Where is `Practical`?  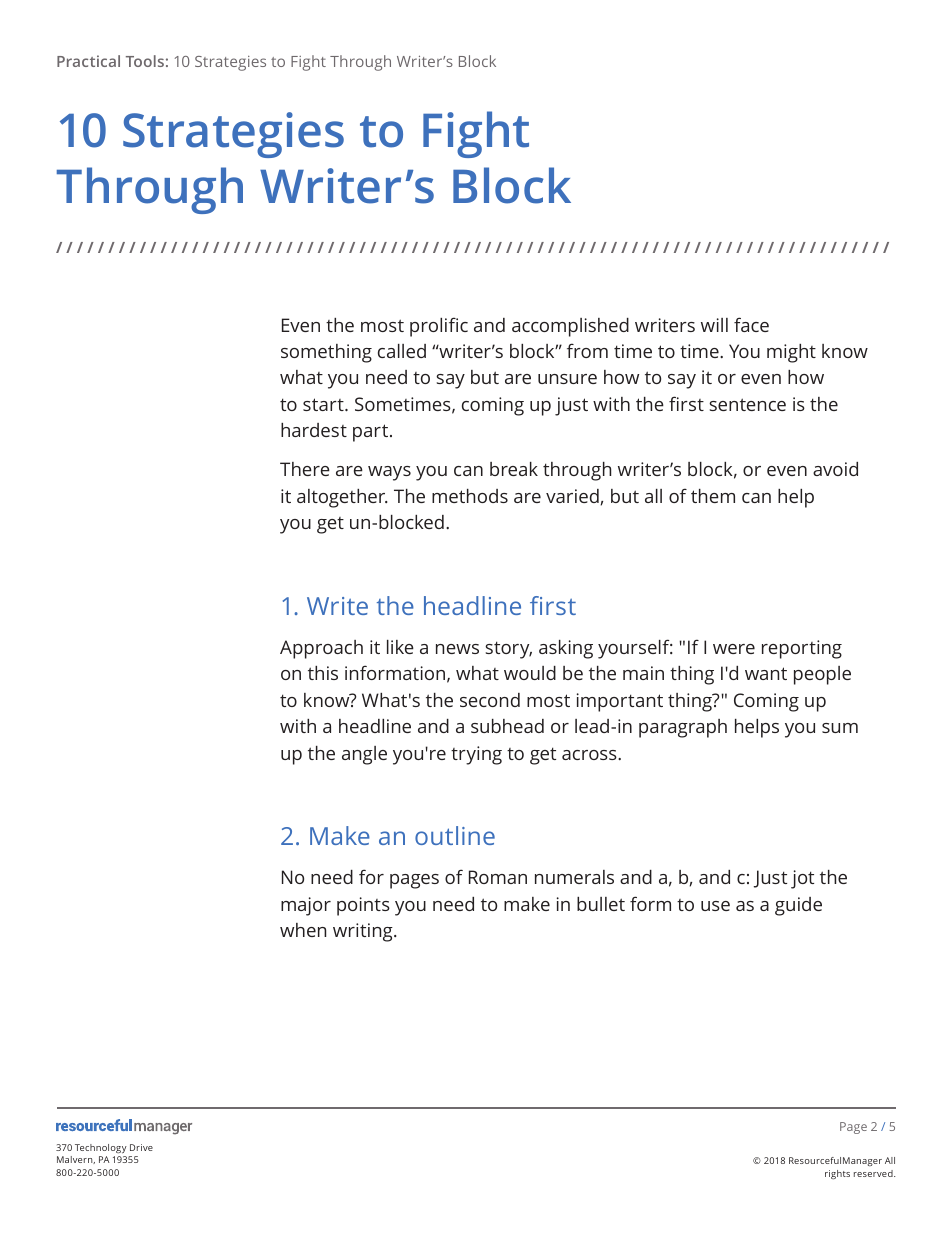 Practical is located at coordinates (88, 61).
